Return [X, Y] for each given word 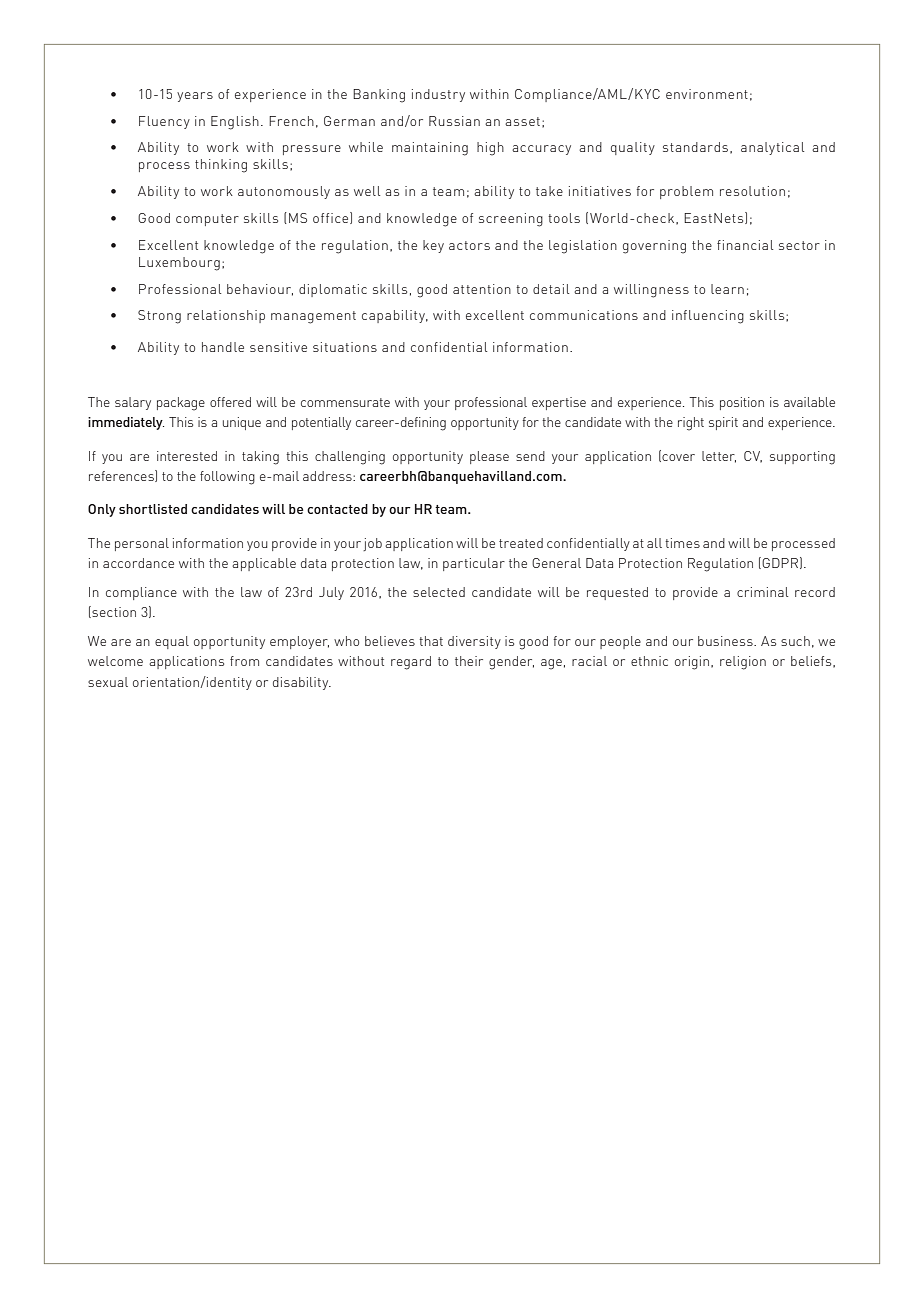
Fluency [164, 122]
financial [745, 245]
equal [172, 642]
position [742, 403]
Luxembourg [179, 264]
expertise [559, 403]
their [469, 661]
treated [521, 543]
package [181, 404]
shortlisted [153, 509]
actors [469, 245]
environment [707, 94]
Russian [454, 121]
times [682, 543]
